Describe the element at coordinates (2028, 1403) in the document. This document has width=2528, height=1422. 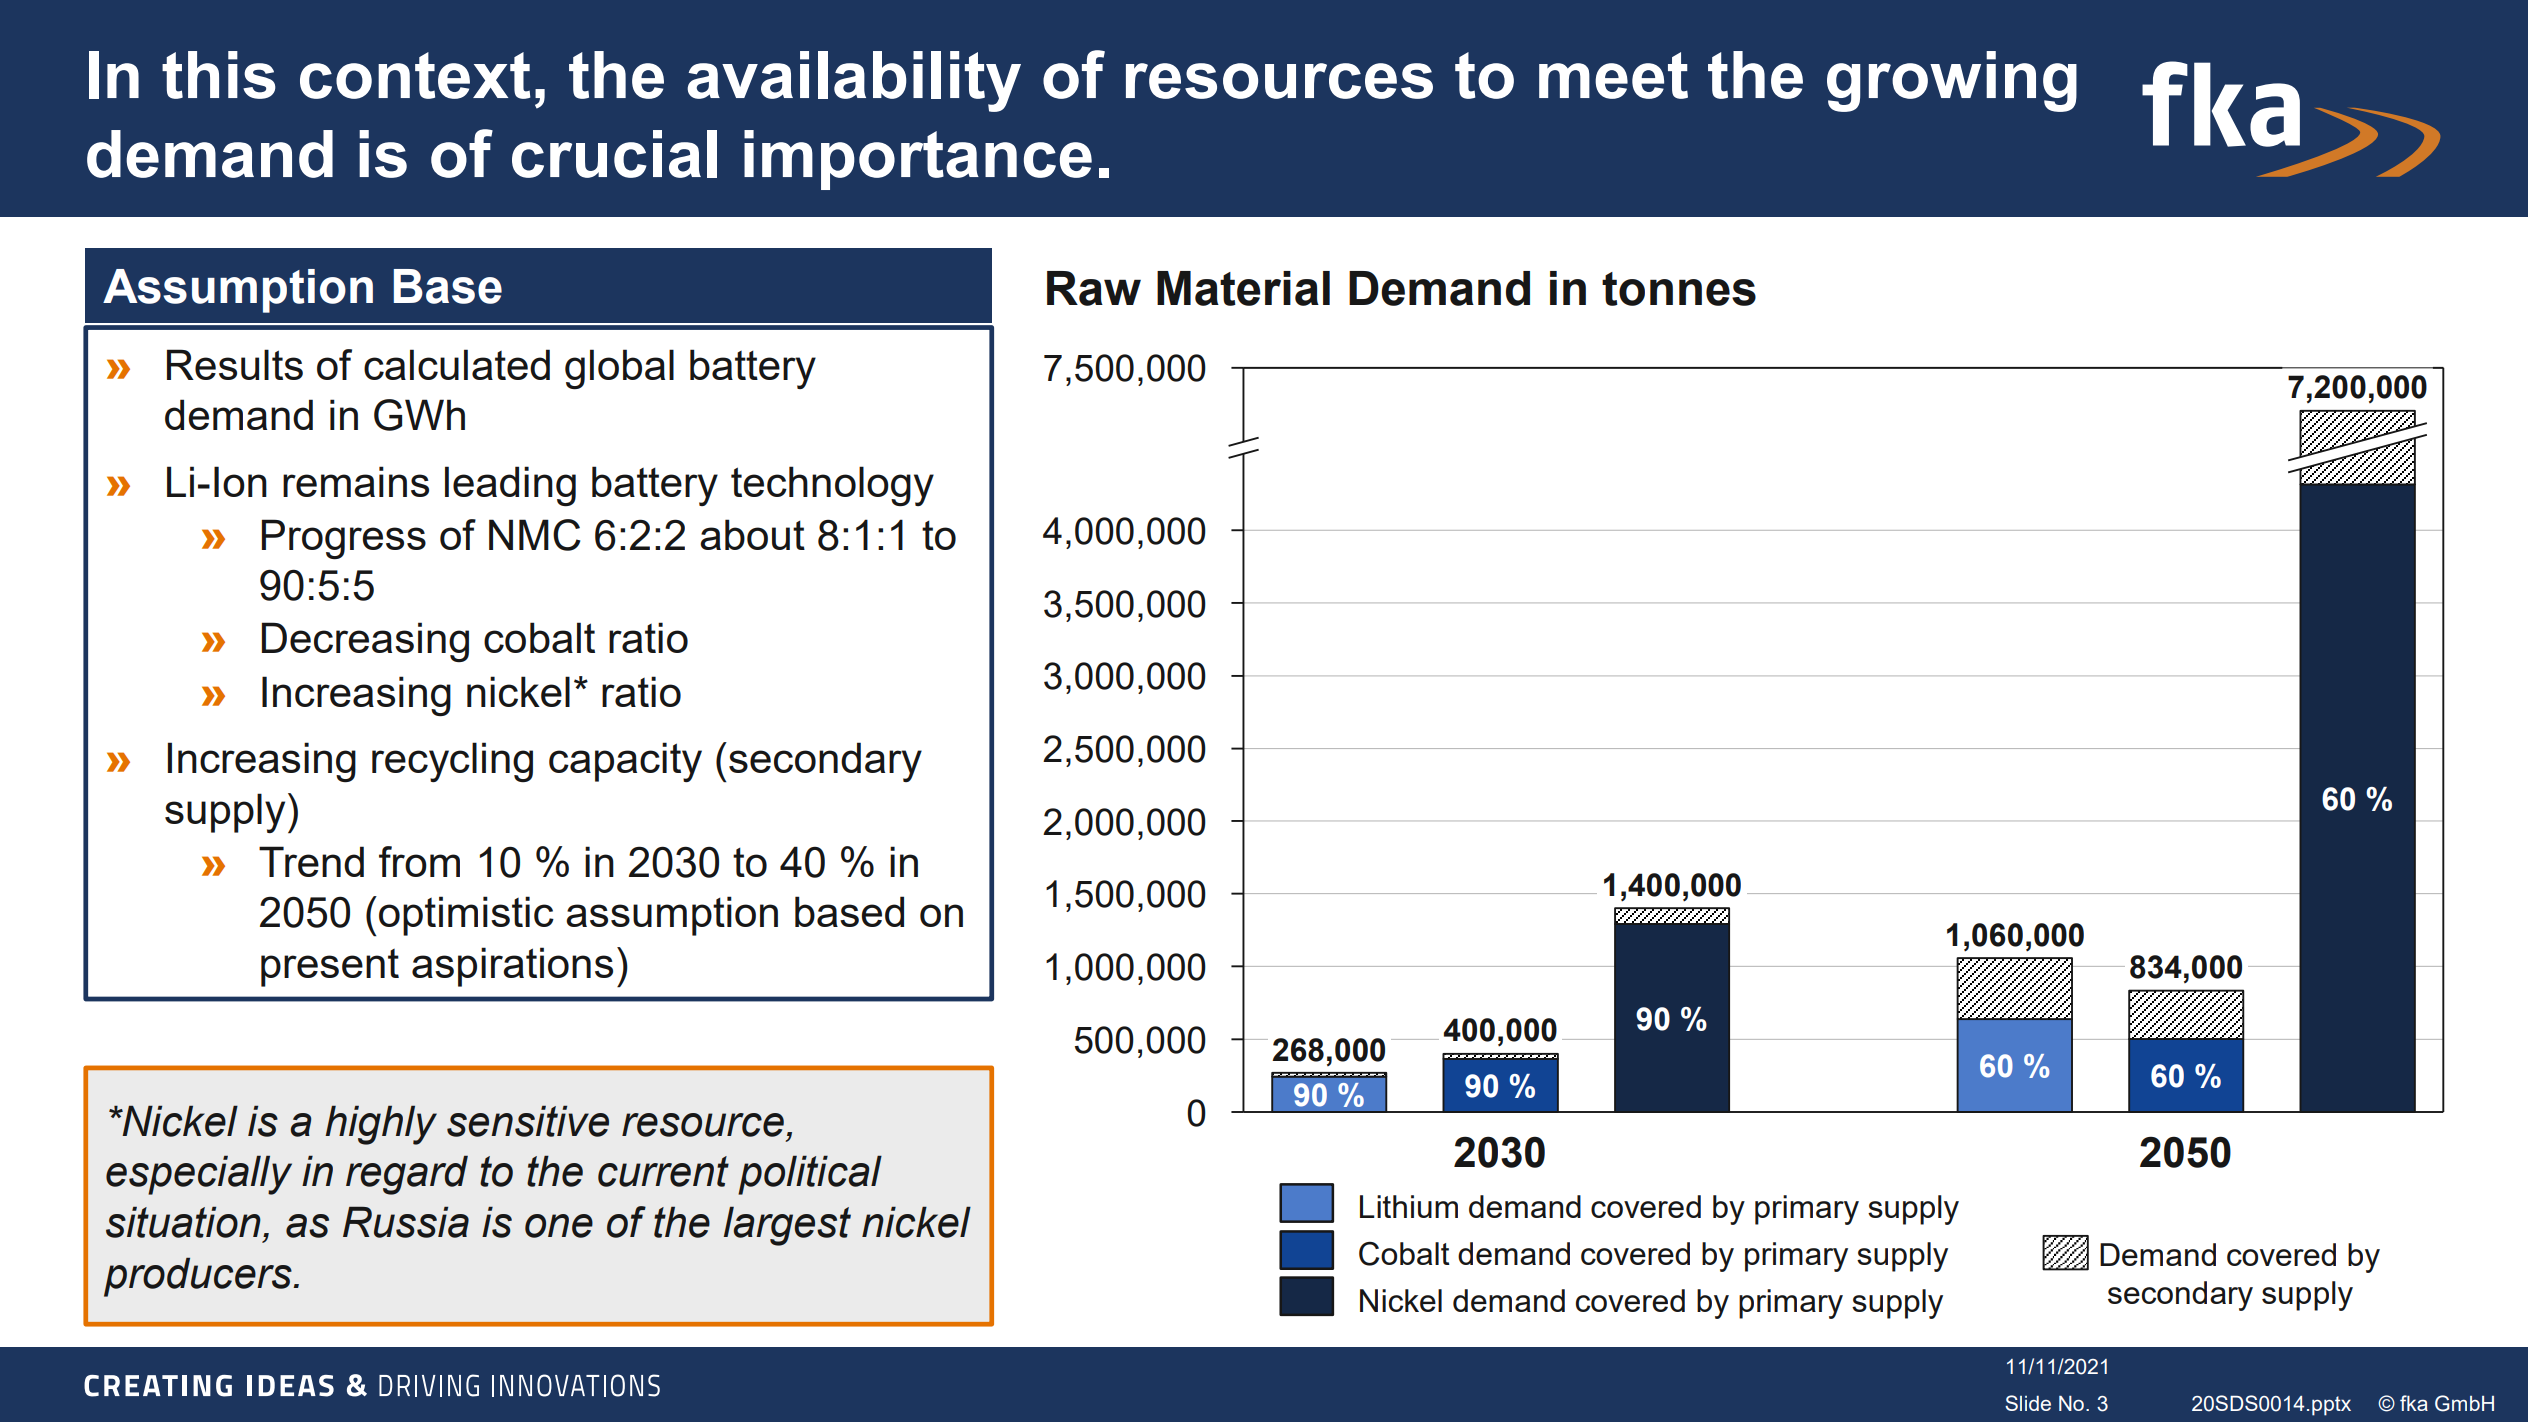
I see `Slide` at that location.
